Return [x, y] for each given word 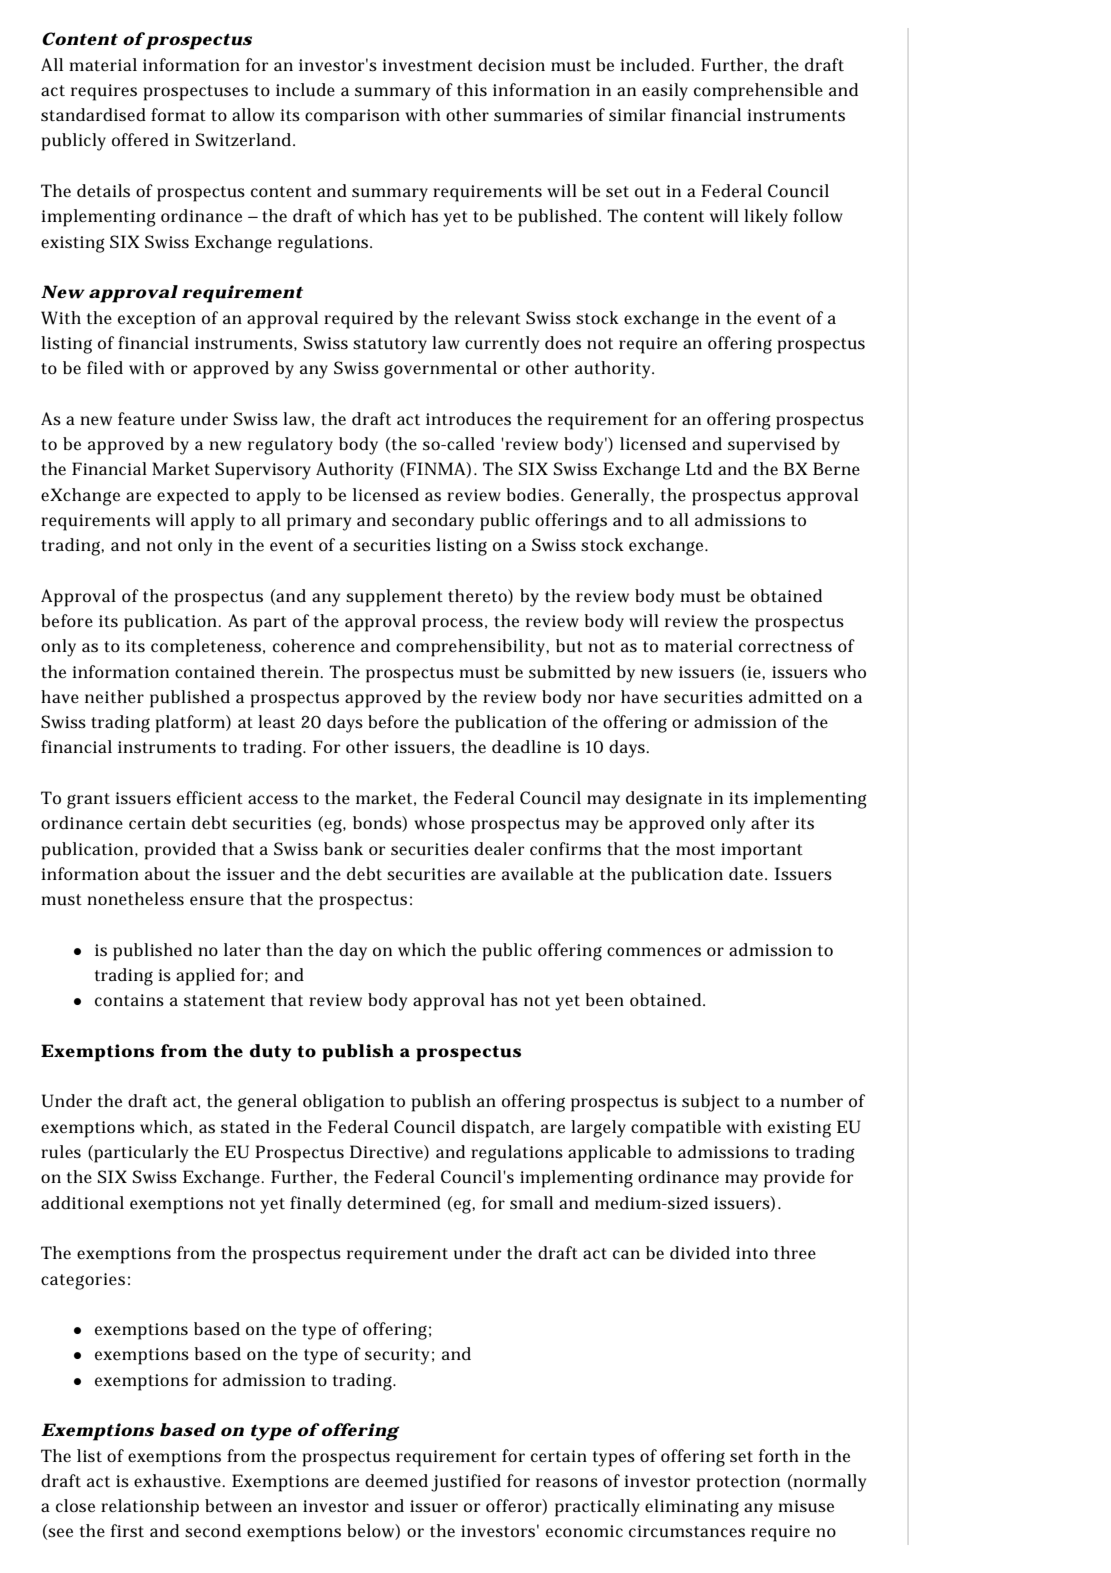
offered [140, 140]
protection [738, 1483]
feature [146, 419]
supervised [771, 446]
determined [394, 1203]
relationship [150, 1508]
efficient [210, 797]
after [770, 822]
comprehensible [758, 92]
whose [439, 822]
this [472, 89]
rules [61, 1152]
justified [466, 1483]
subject [711, 1103]
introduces [468, 419]
